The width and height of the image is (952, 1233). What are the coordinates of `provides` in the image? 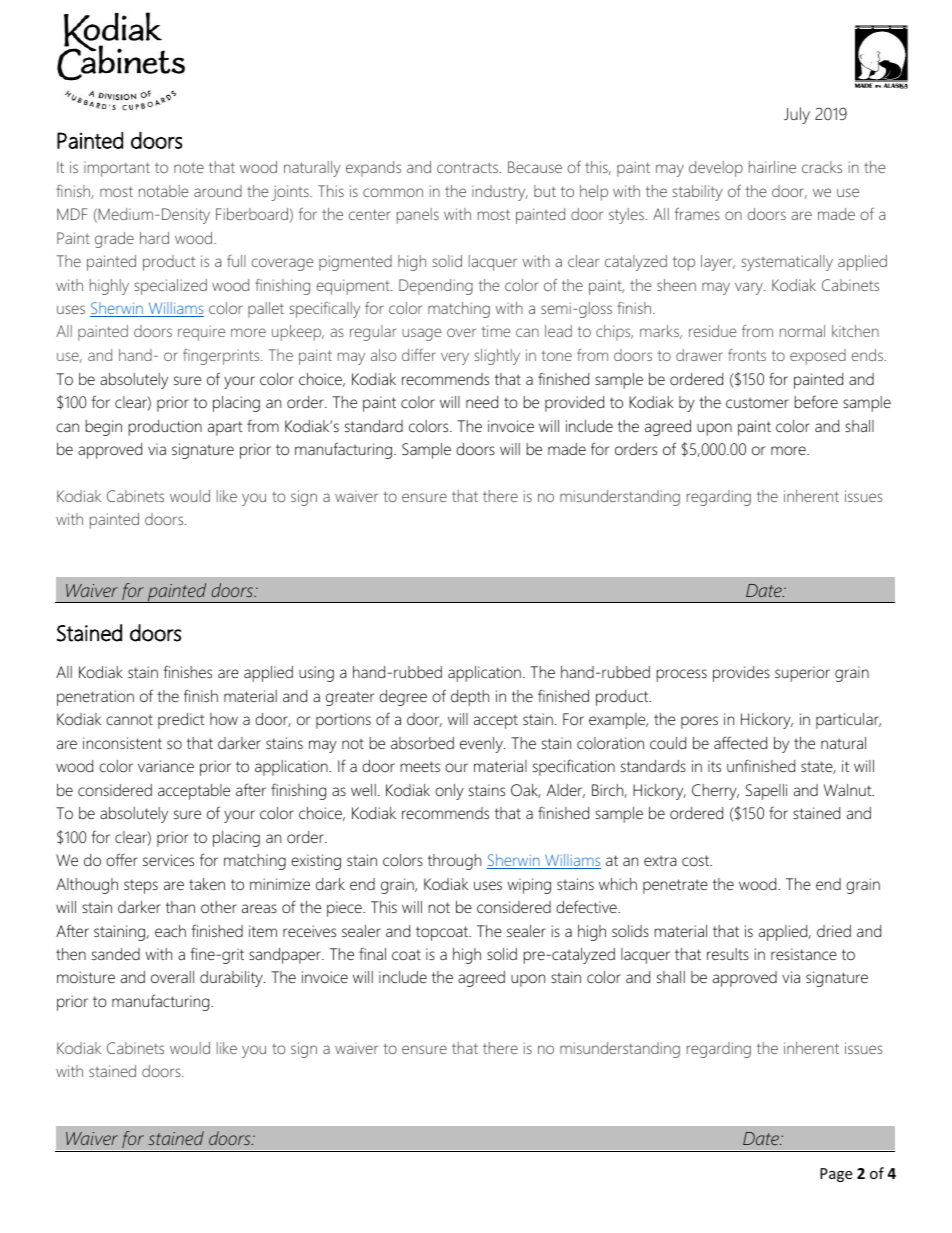 It's located at (741, 674).
